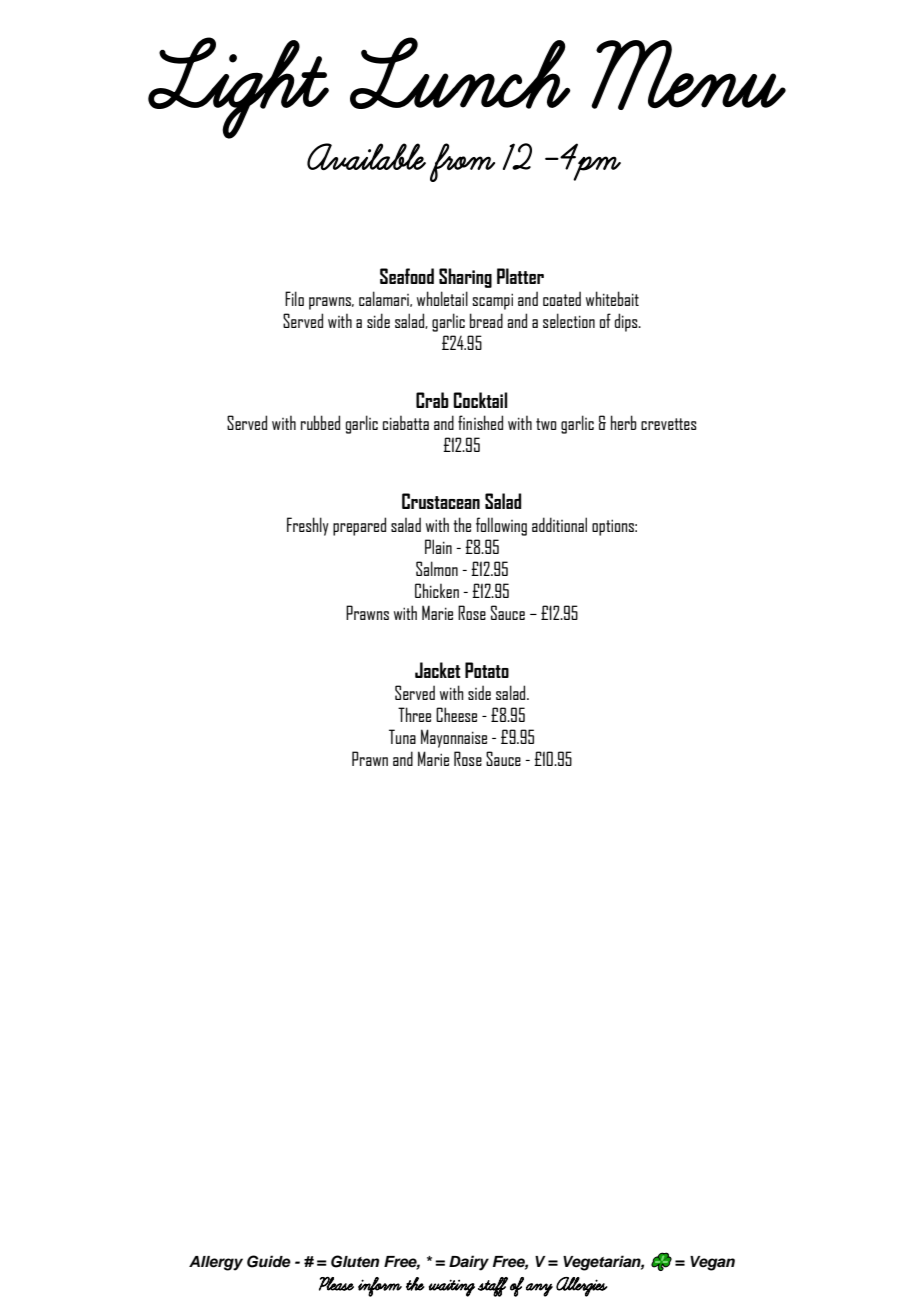  What do you see at coordinates (320, 422) in the screenshot?
I see `rubbed` at bounding box center [320, 422].
